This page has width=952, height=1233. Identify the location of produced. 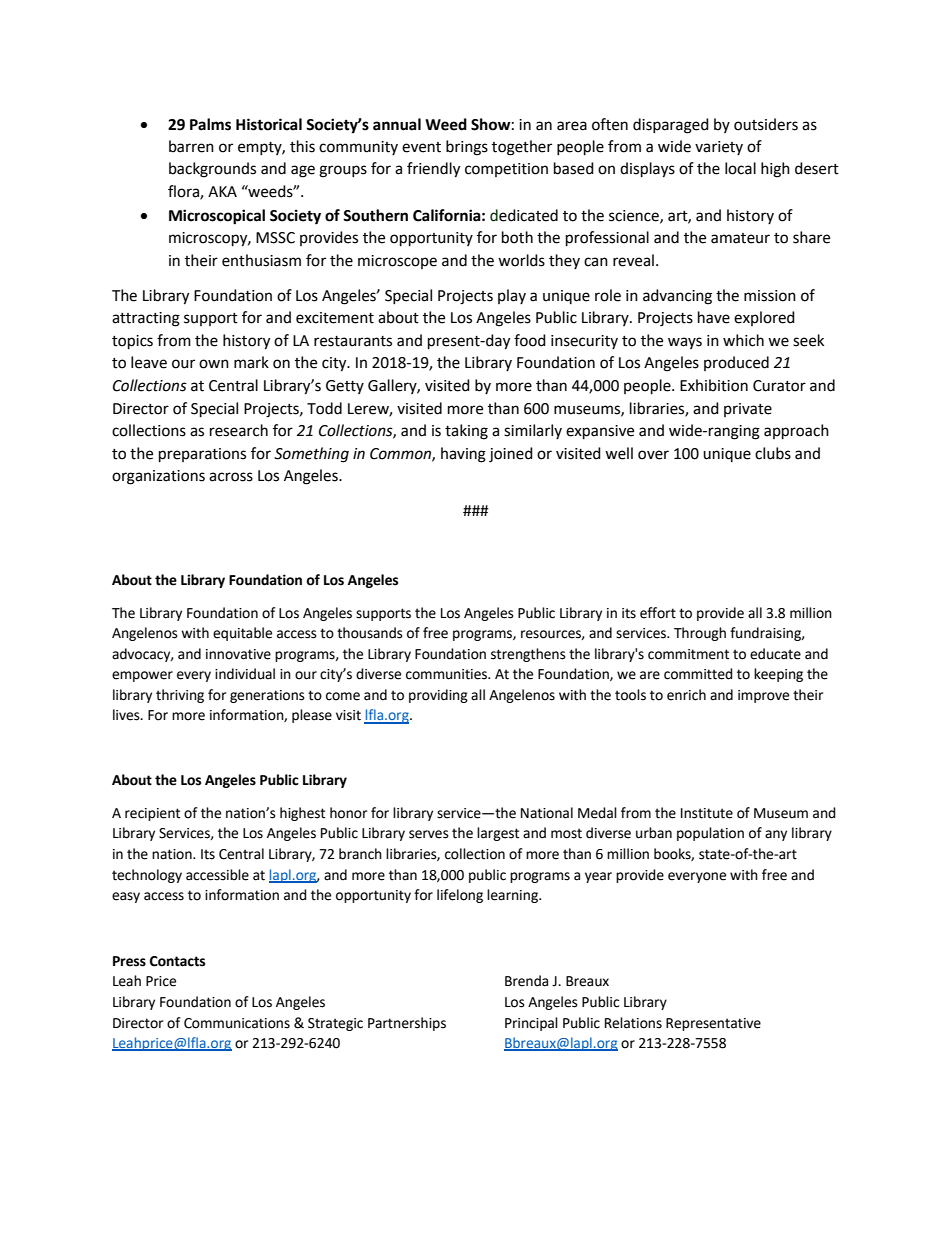
(736, 363).
